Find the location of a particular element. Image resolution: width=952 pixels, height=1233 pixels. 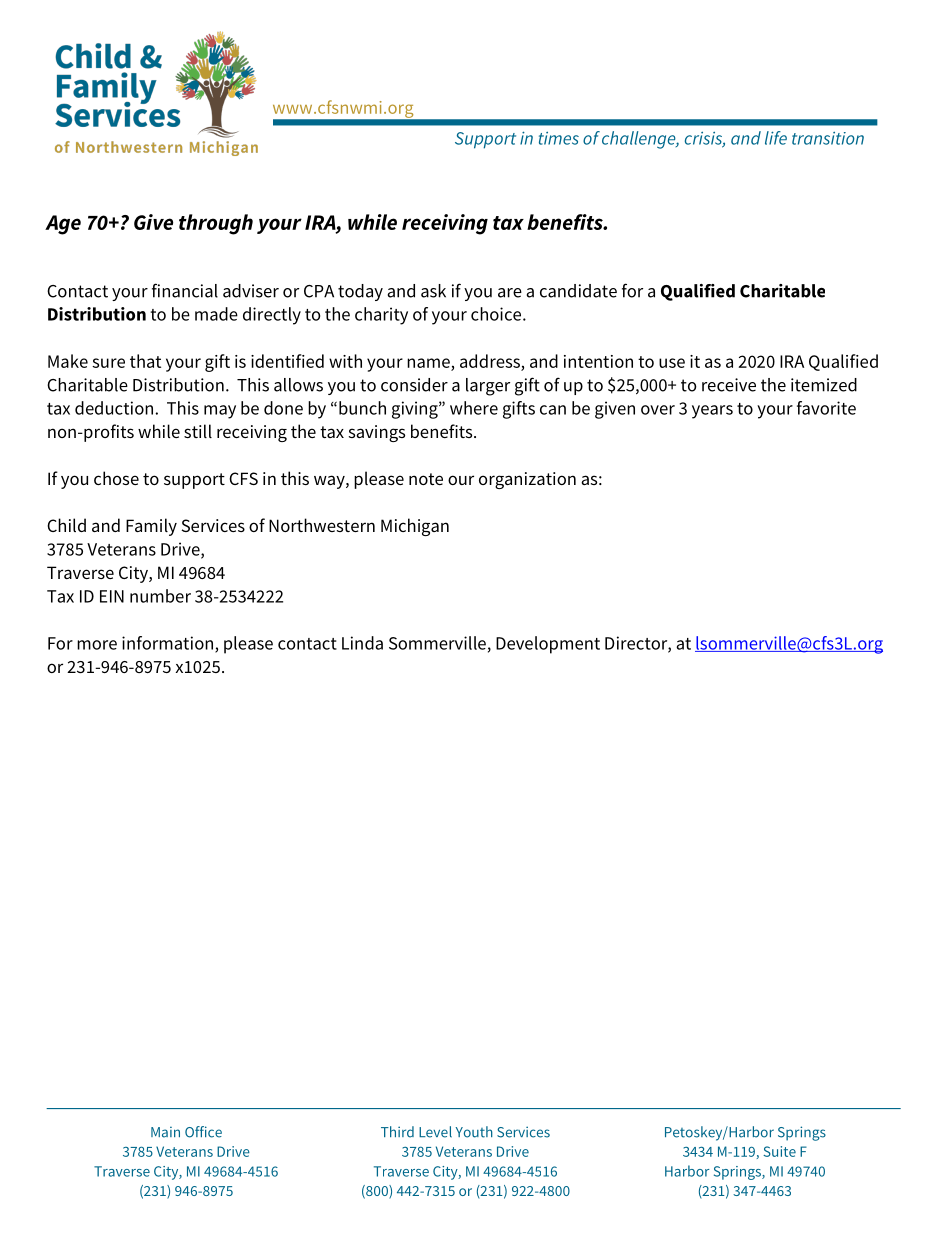

Family is located at coordinates (151, 527).
